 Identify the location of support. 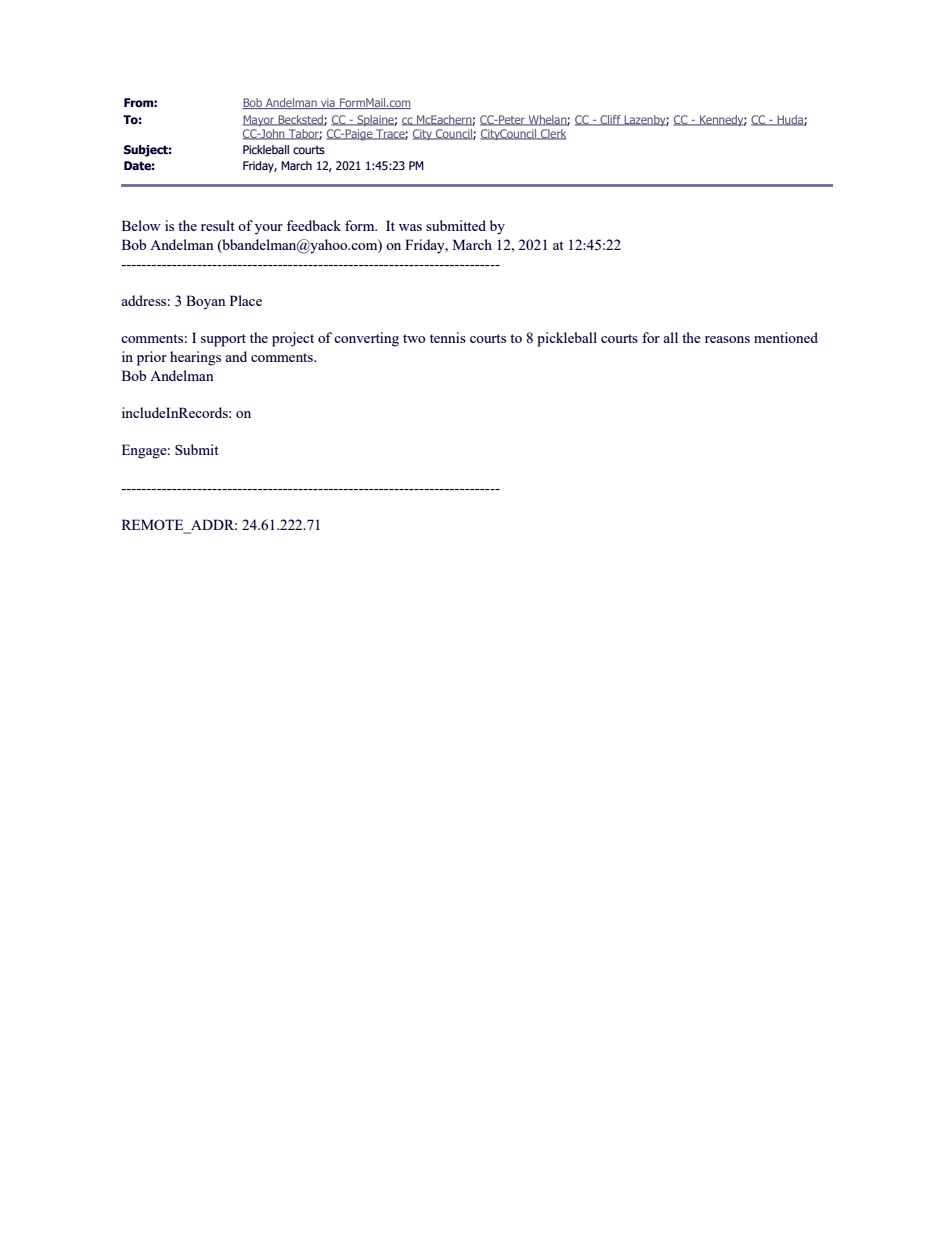
(223, 340).
